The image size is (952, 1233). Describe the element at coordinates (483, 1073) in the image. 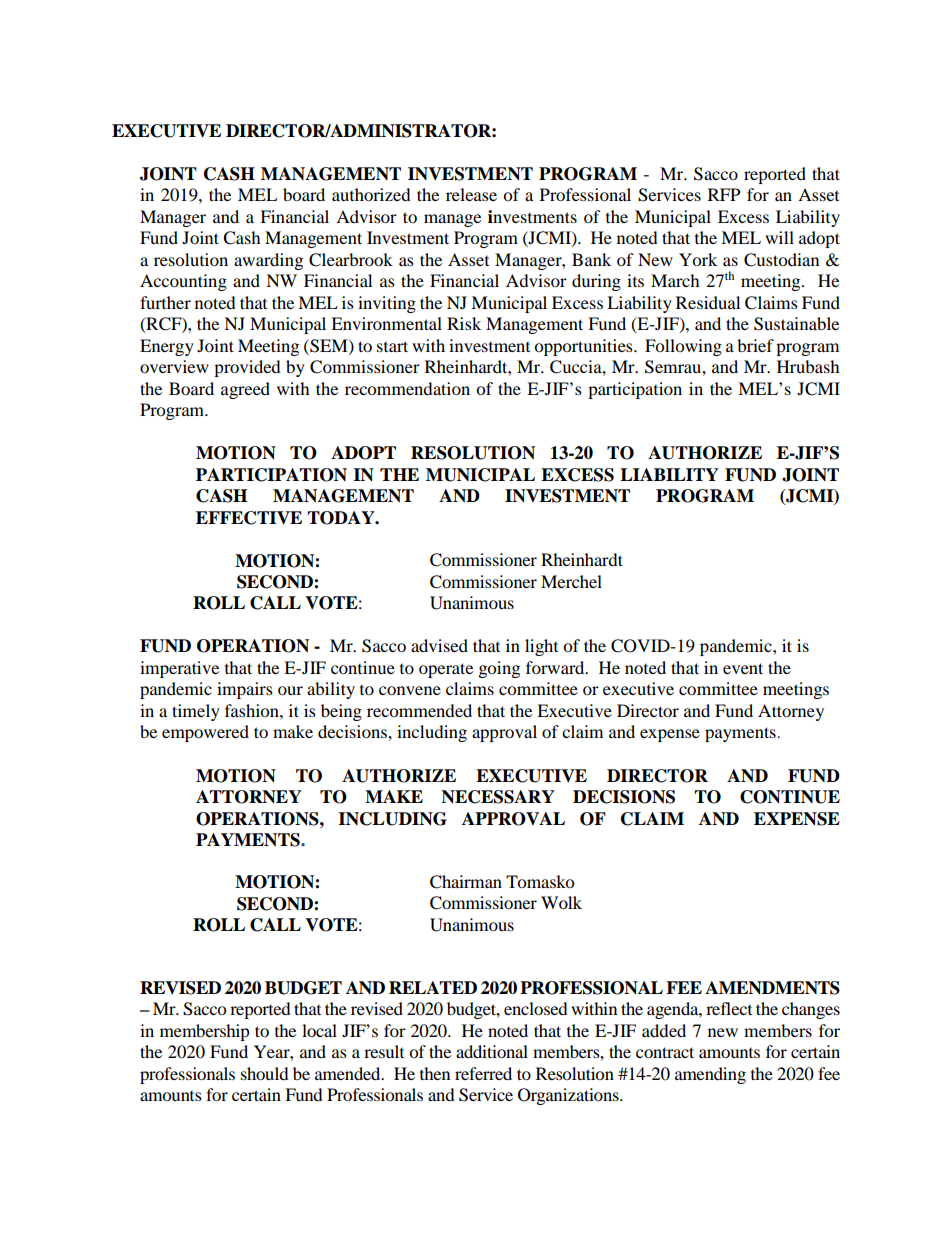

I see `referred` at that location.
